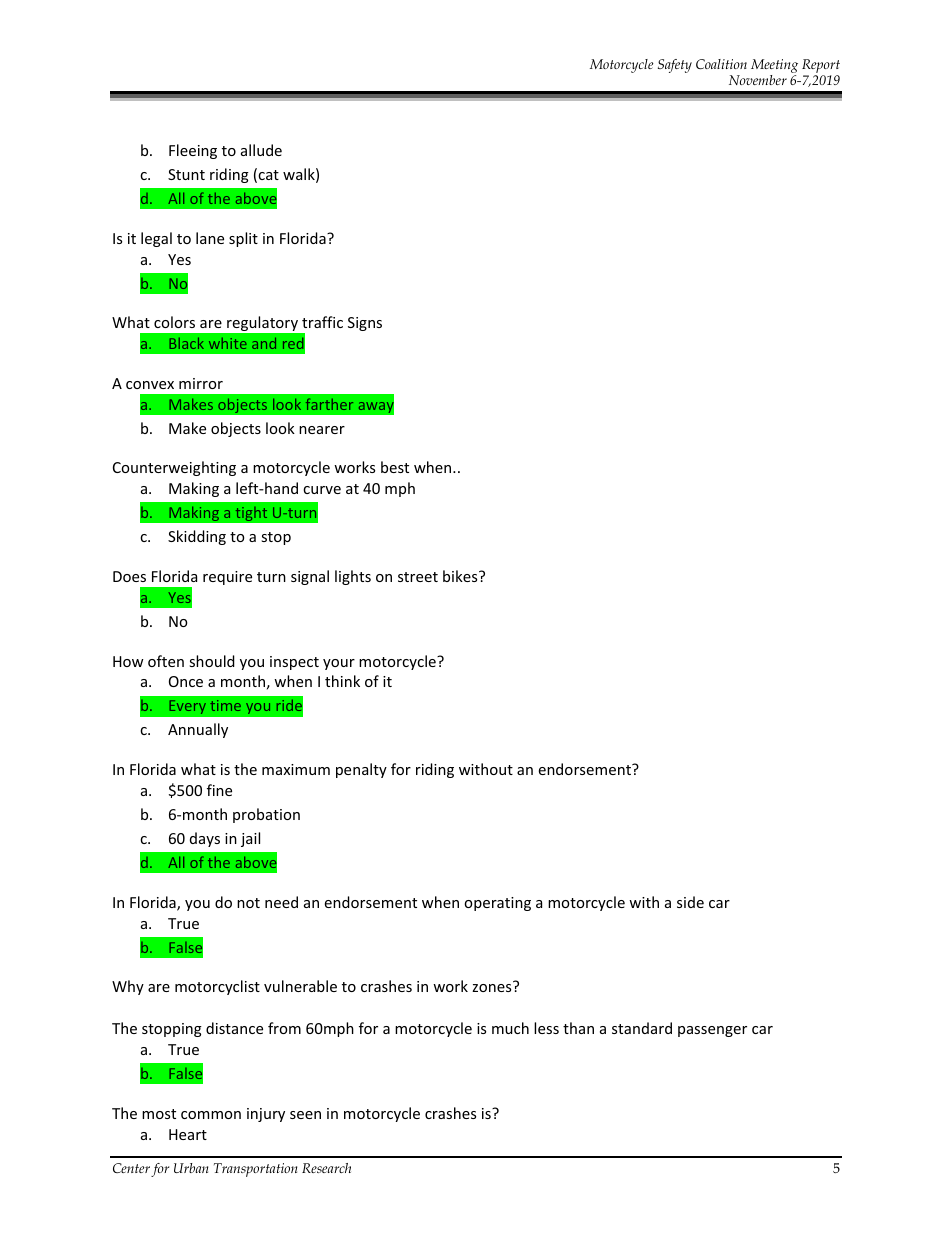 The width and height of the image is (952, 1233). Describe the element at coordinates (774, 66) in the image. I see `Meeting` at that location.
